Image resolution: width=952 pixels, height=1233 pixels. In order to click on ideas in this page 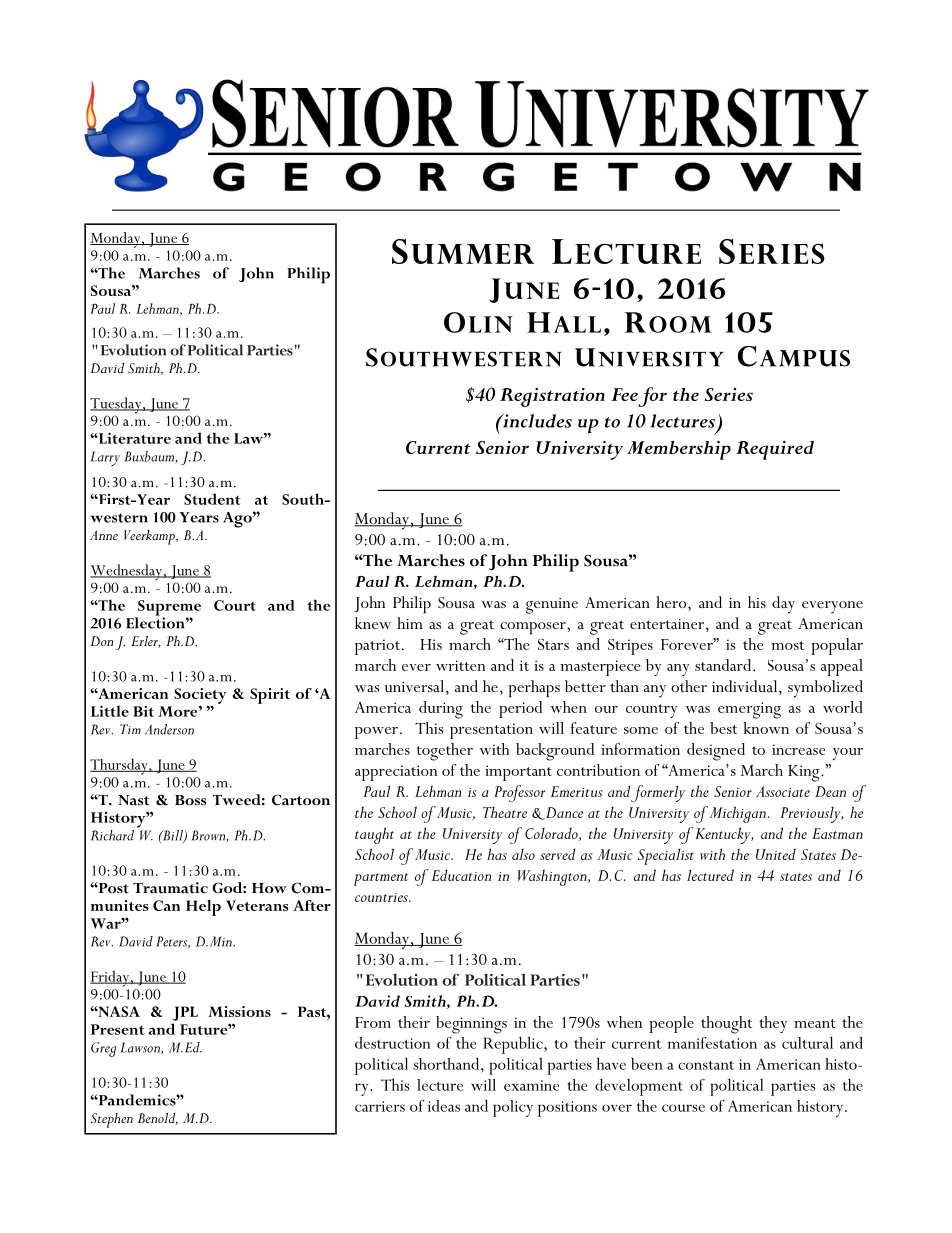, I will do `click(444, 1106)`.
